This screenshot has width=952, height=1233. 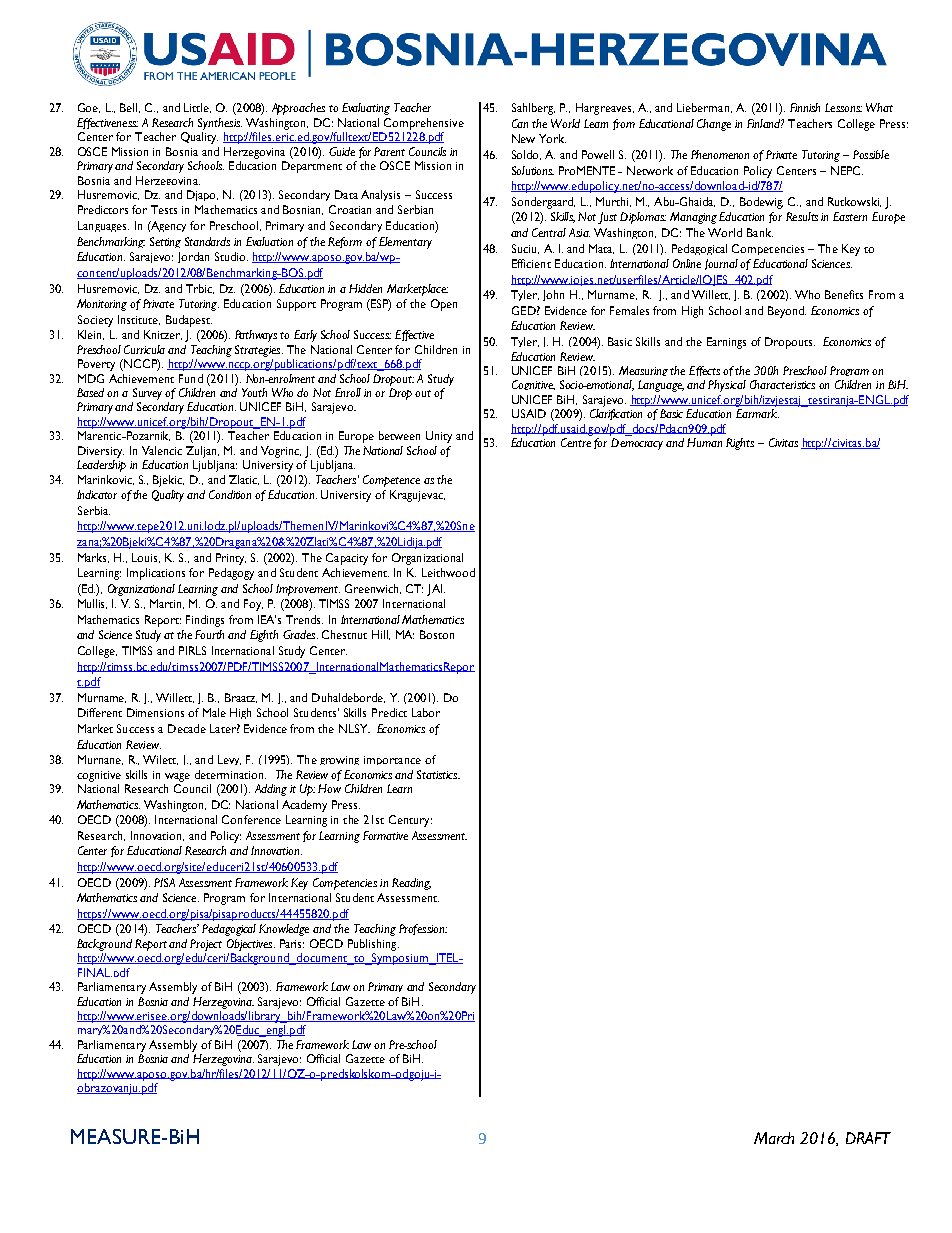 What do you see at coordinates (437, 634) in the screenshot?
I see `Boston` at bounding box center [437, 634].
